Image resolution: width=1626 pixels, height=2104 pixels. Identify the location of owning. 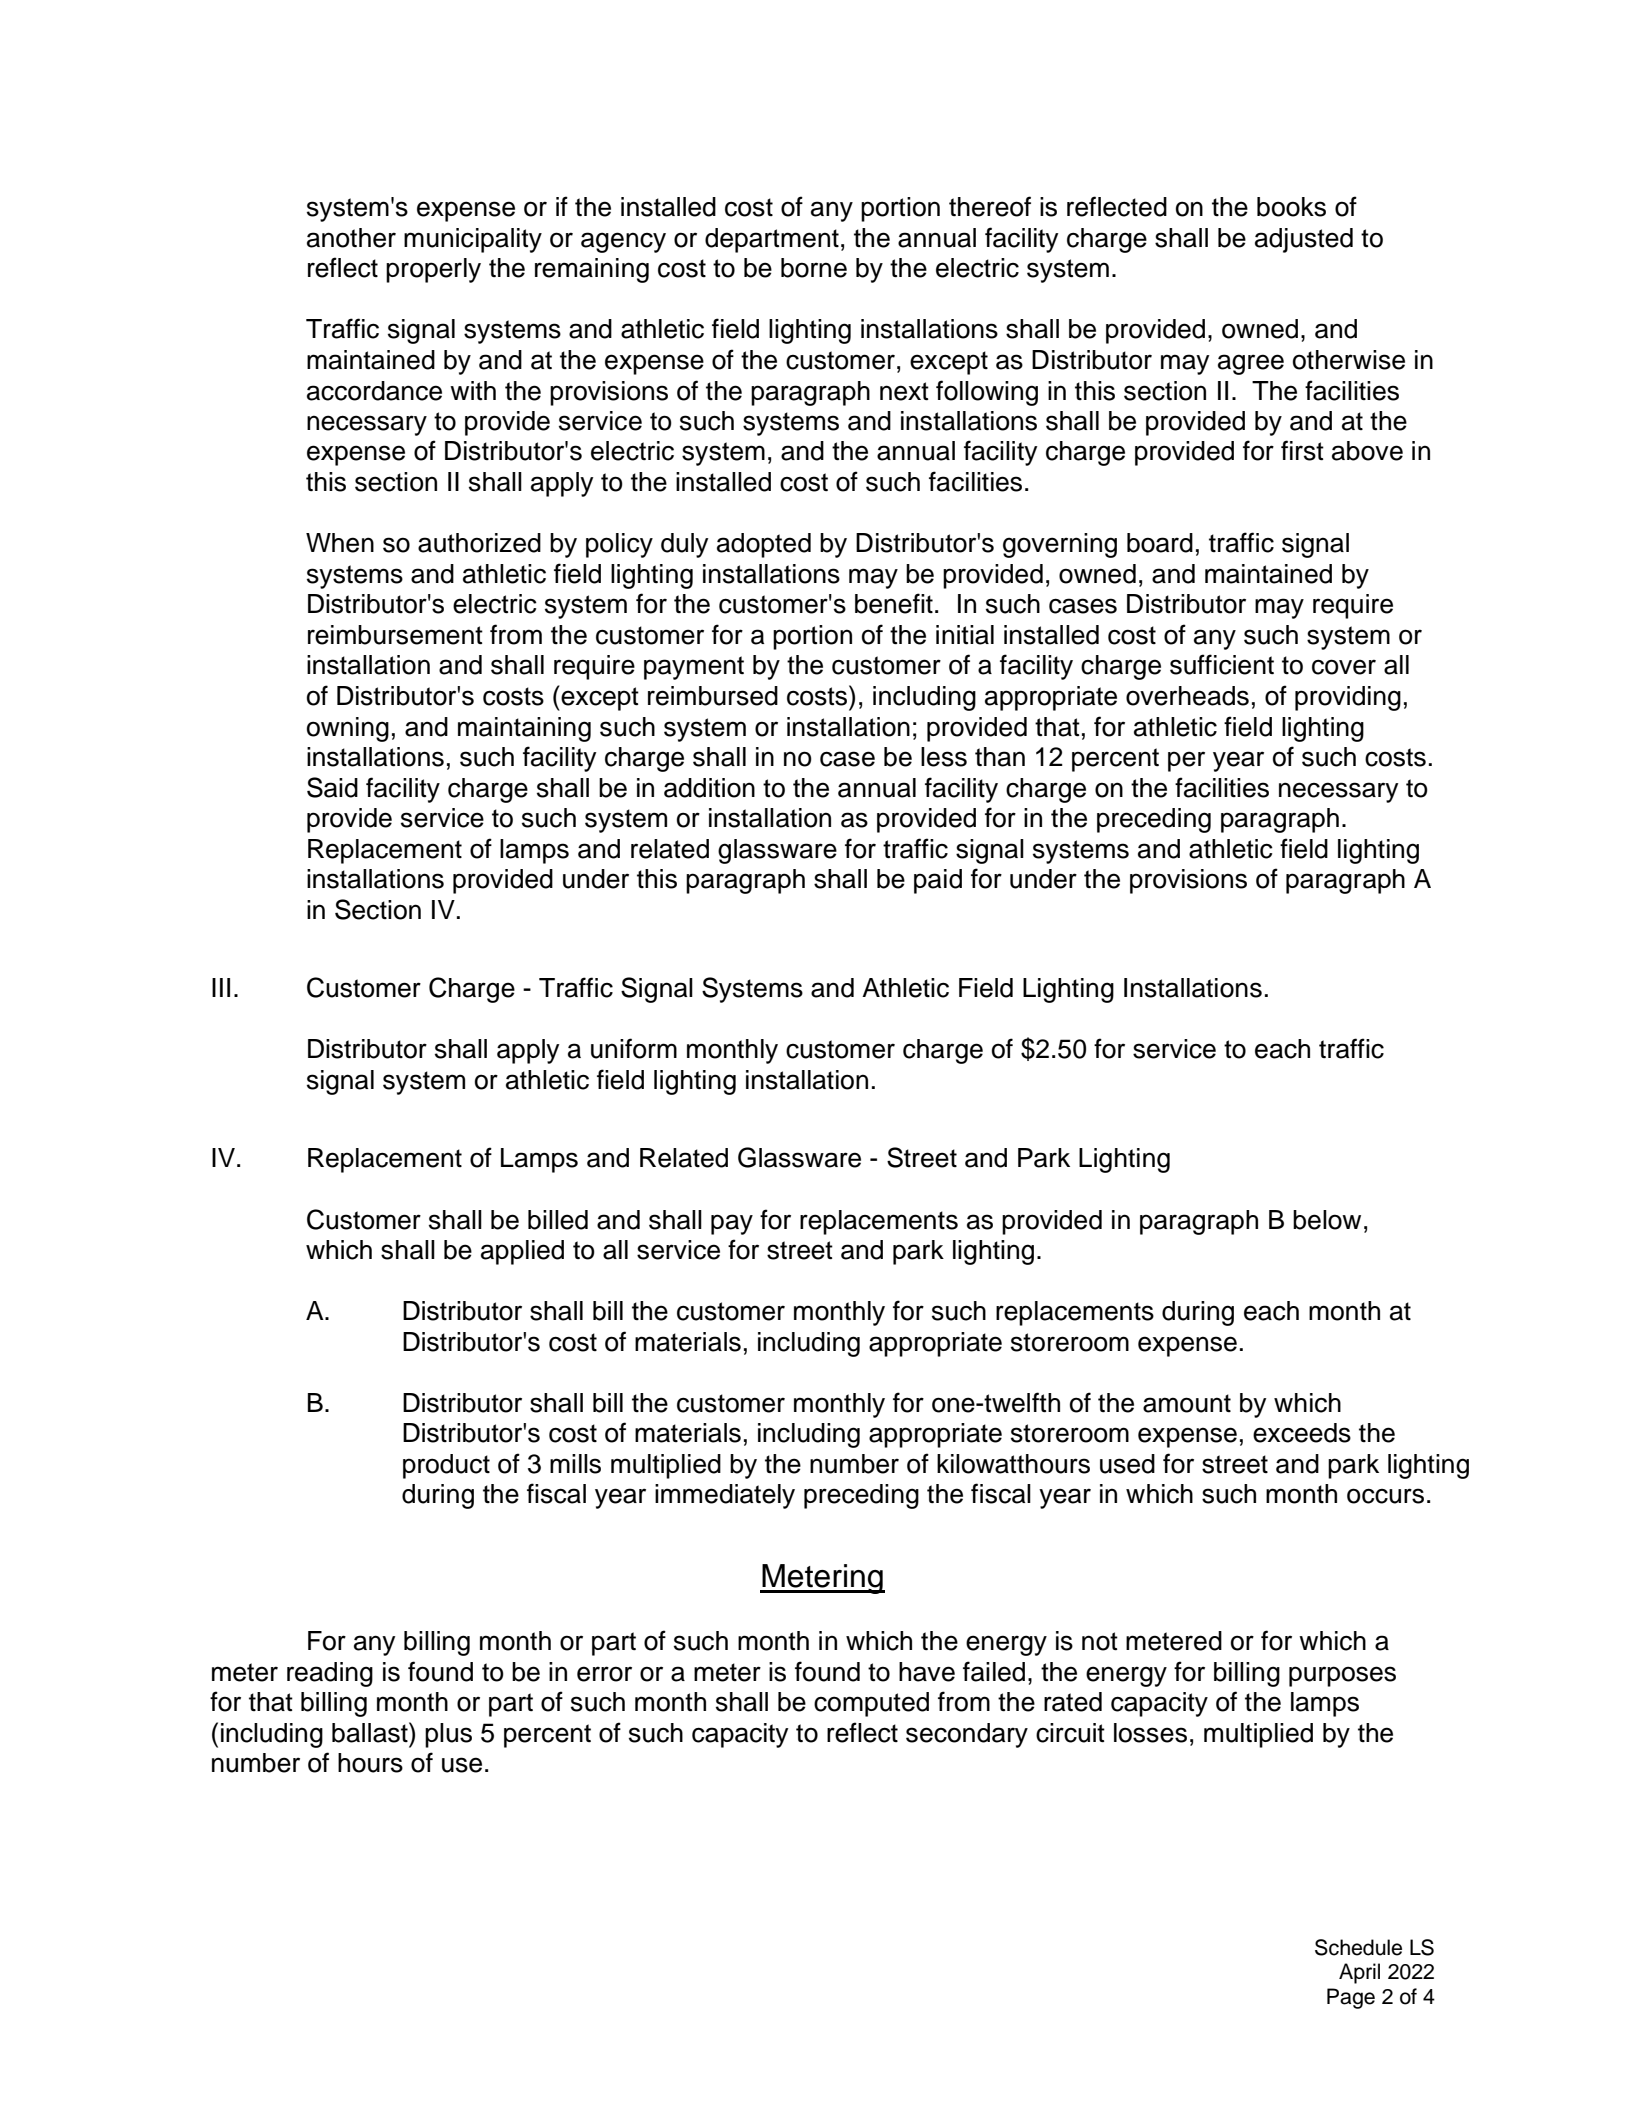
(348, 729).
